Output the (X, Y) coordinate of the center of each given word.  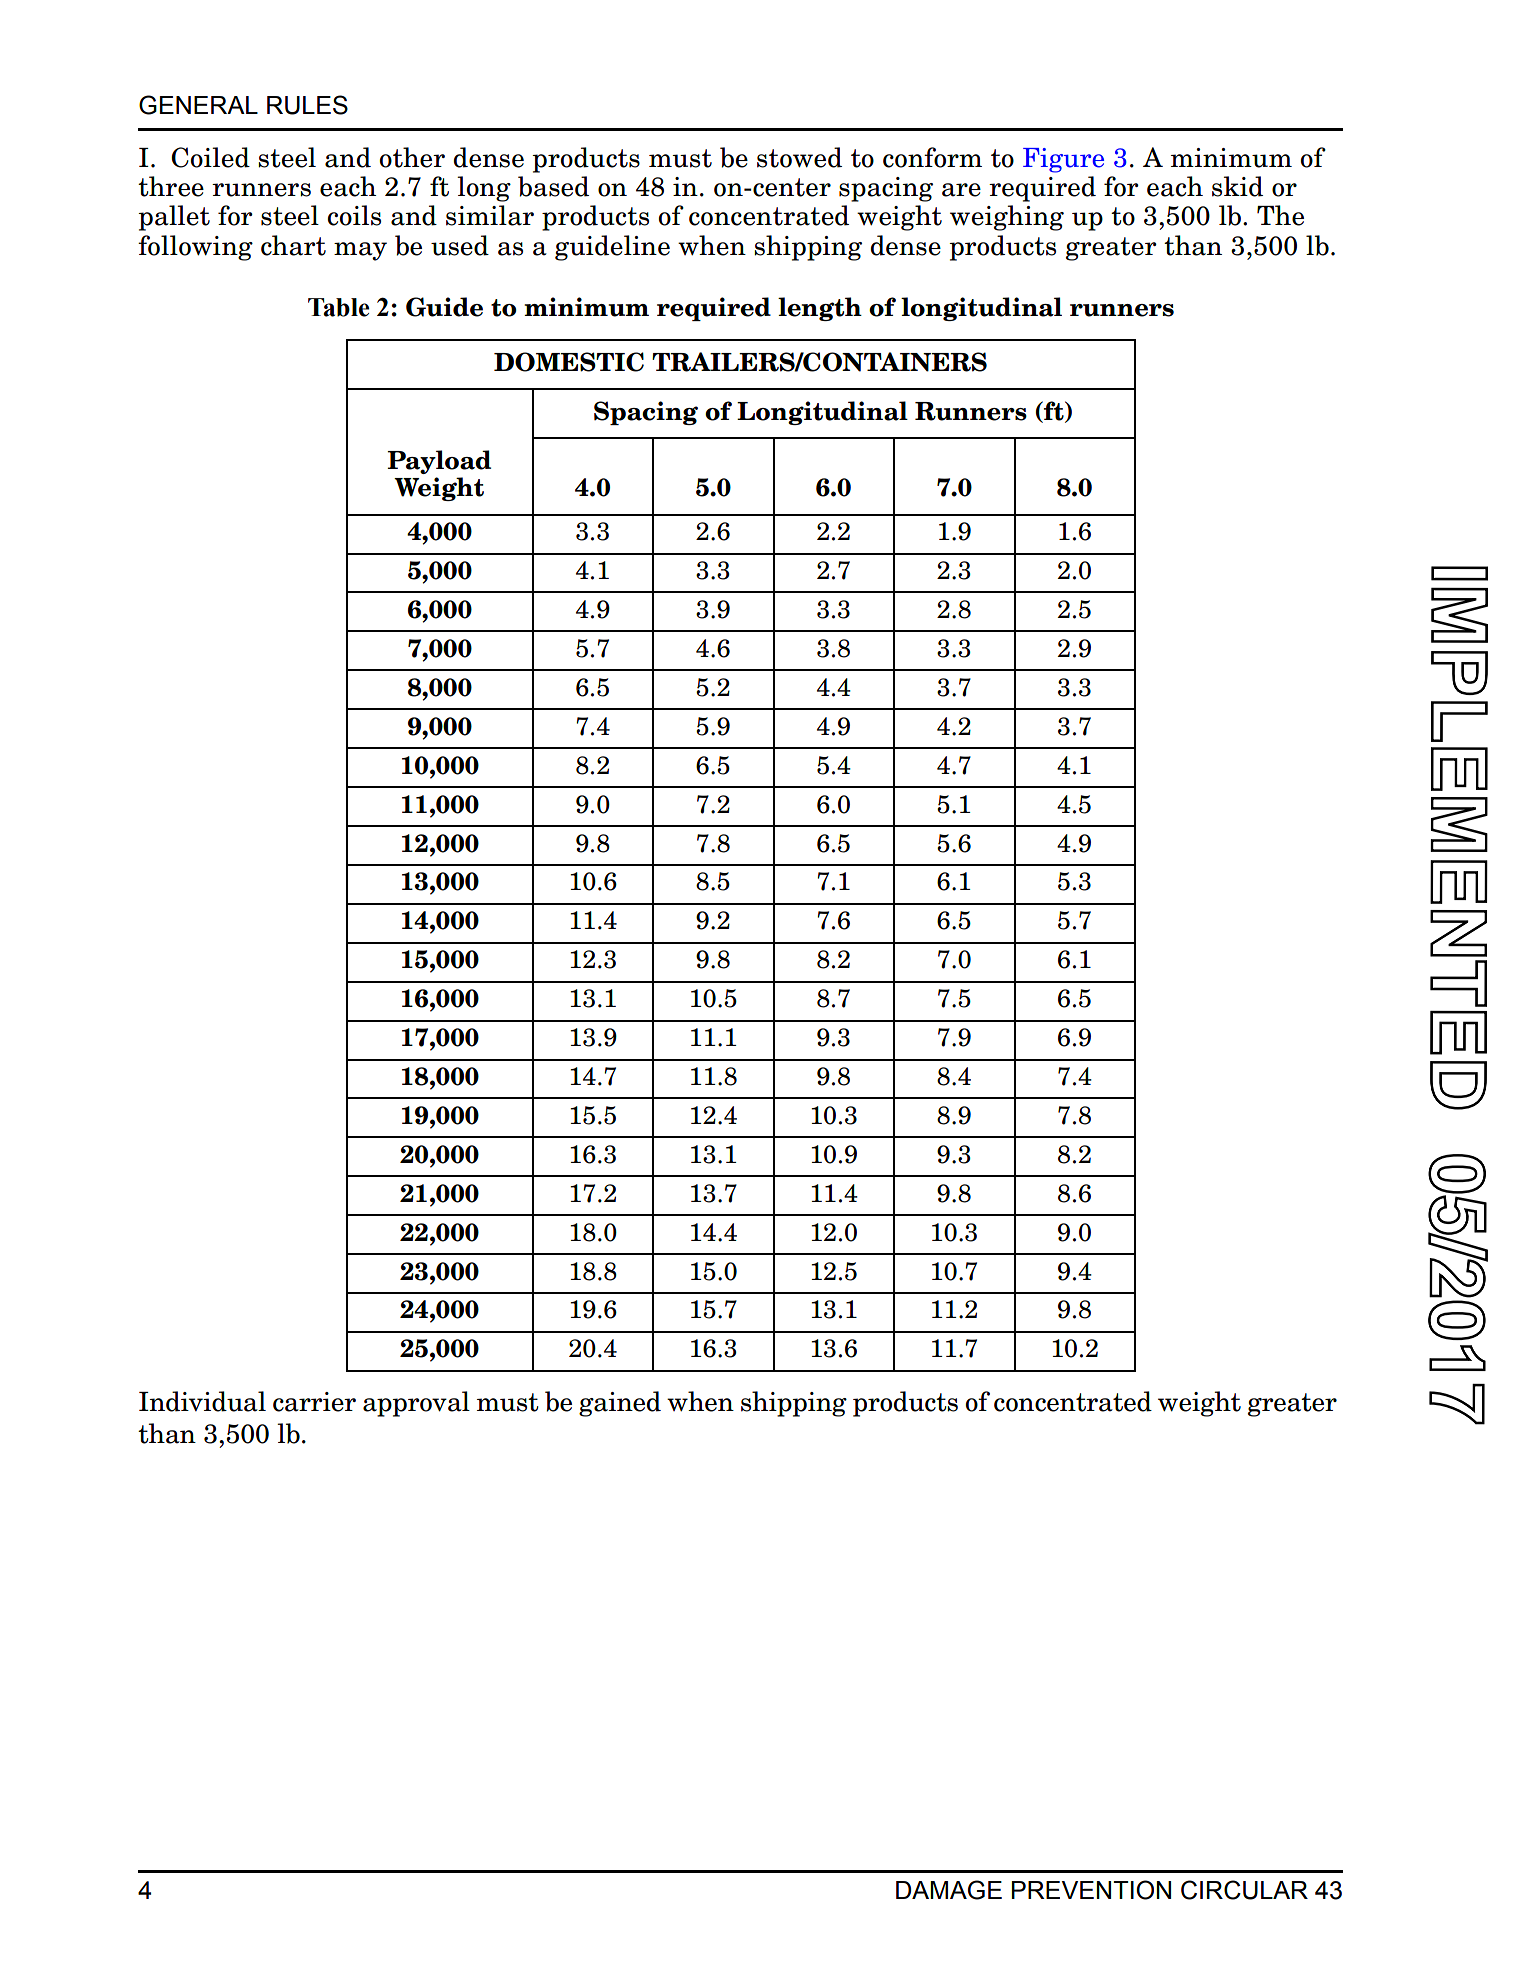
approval (416, 1404)
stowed (799, 157)
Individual (202, 1401)
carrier (314, 1402)
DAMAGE (949, 1890)
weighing (1007, 218)
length (820, 309)
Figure (1063, 160)
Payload (439, 462)
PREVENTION (1091, 1890)
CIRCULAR (1244, 1890)
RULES (307, 105)
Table (338, 307)
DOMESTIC (569, 362)
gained (620, 1404)
